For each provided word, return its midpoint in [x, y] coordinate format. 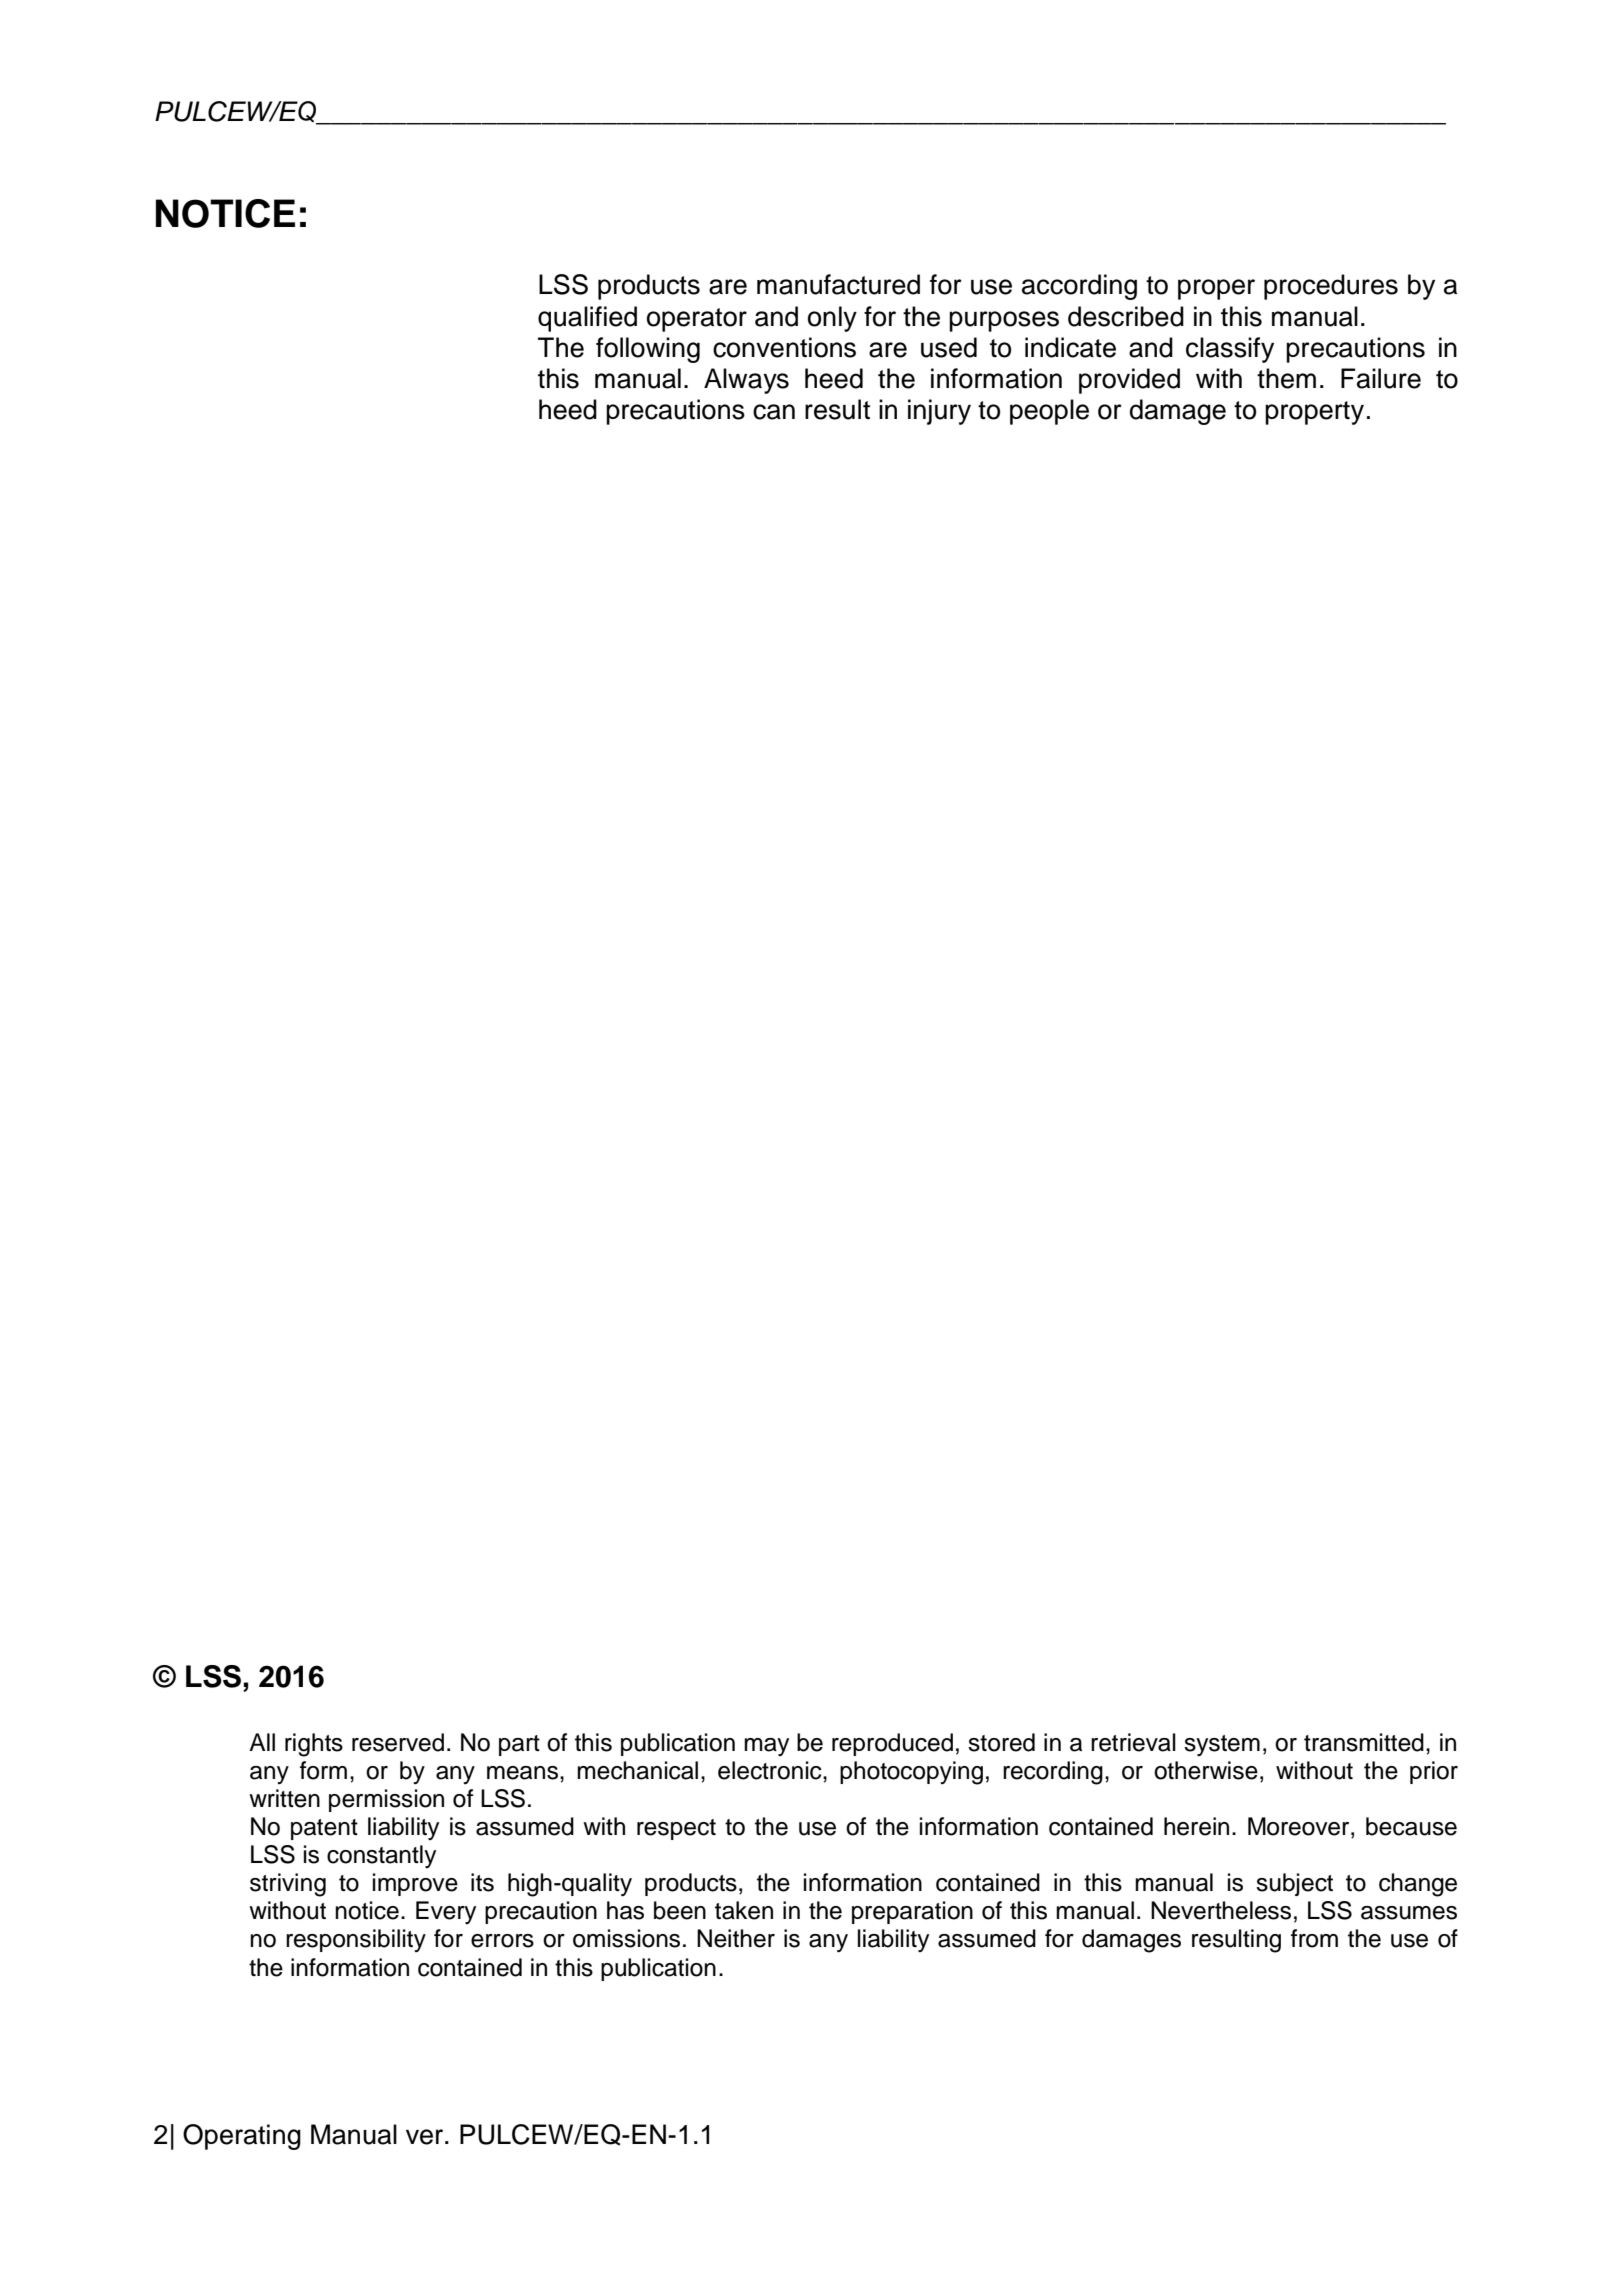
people [1049, 412]
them [1286, 378]
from [1314, 1938]
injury [939, 412]
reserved [398, 1742]
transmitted [1364, 1742]
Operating [242, 2137]
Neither [736, 1938]
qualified [587, 319]
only [832, 319]
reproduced [892, 1744]
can [774, 412]
